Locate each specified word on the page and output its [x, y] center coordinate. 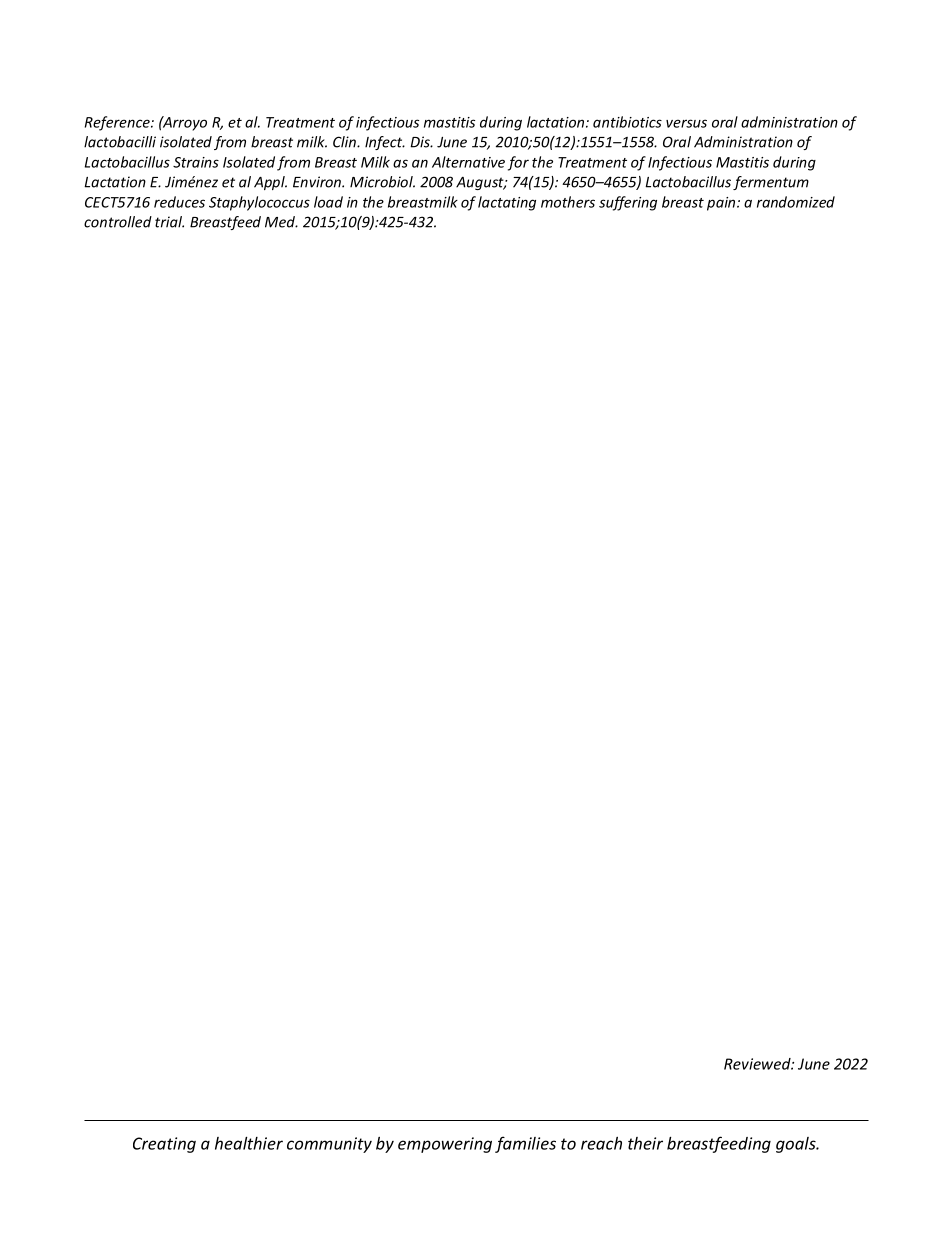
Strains [196, 162]
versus [686, 123]
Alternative [468, 162]
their [645, 1143]
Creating [164, 1145]
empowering [445, 1145]
